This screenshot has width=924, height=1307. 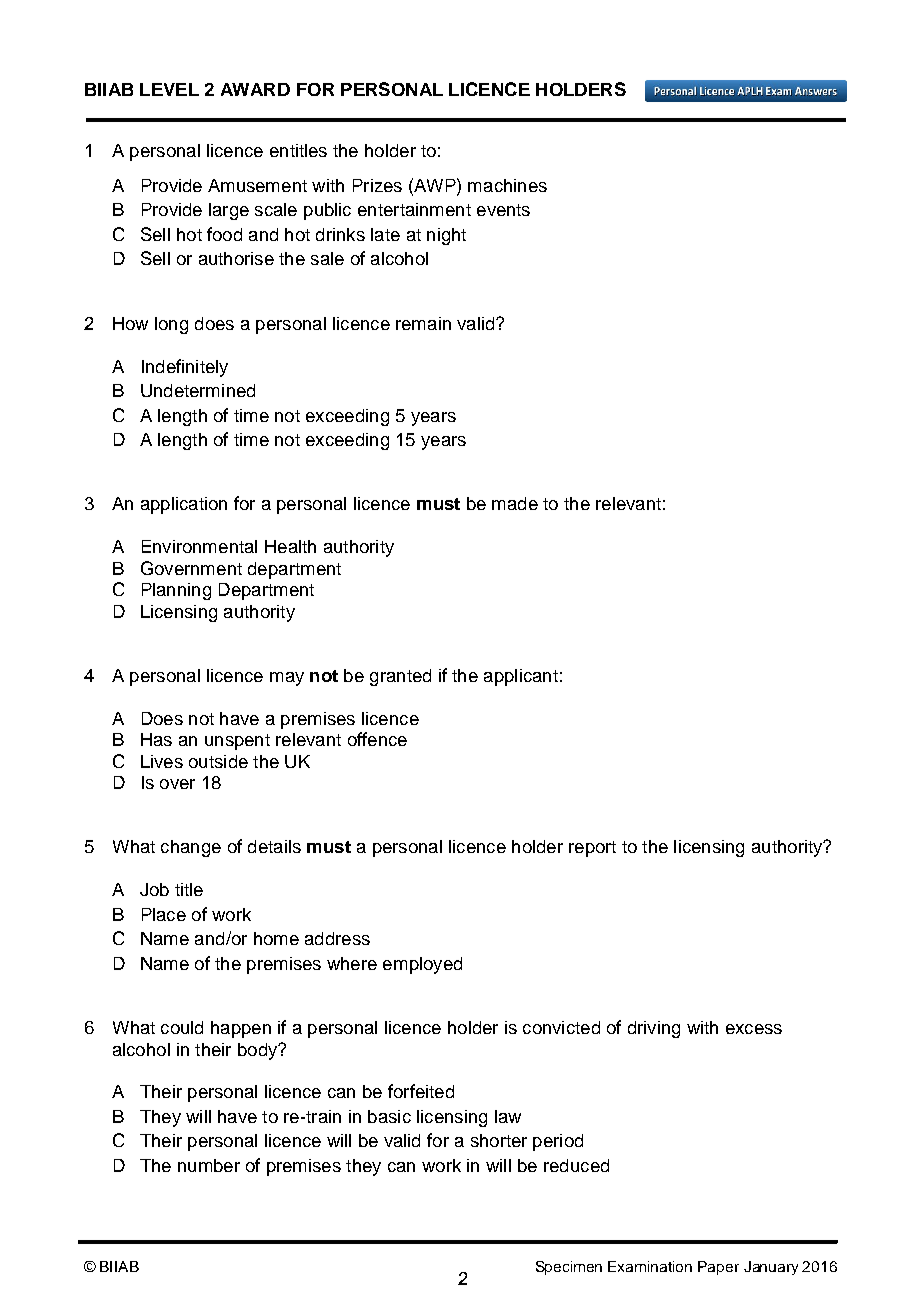 What do you see at coordinates (164, 914) in the screenshot?
I see `Place` at bounding box center [164, 914].
